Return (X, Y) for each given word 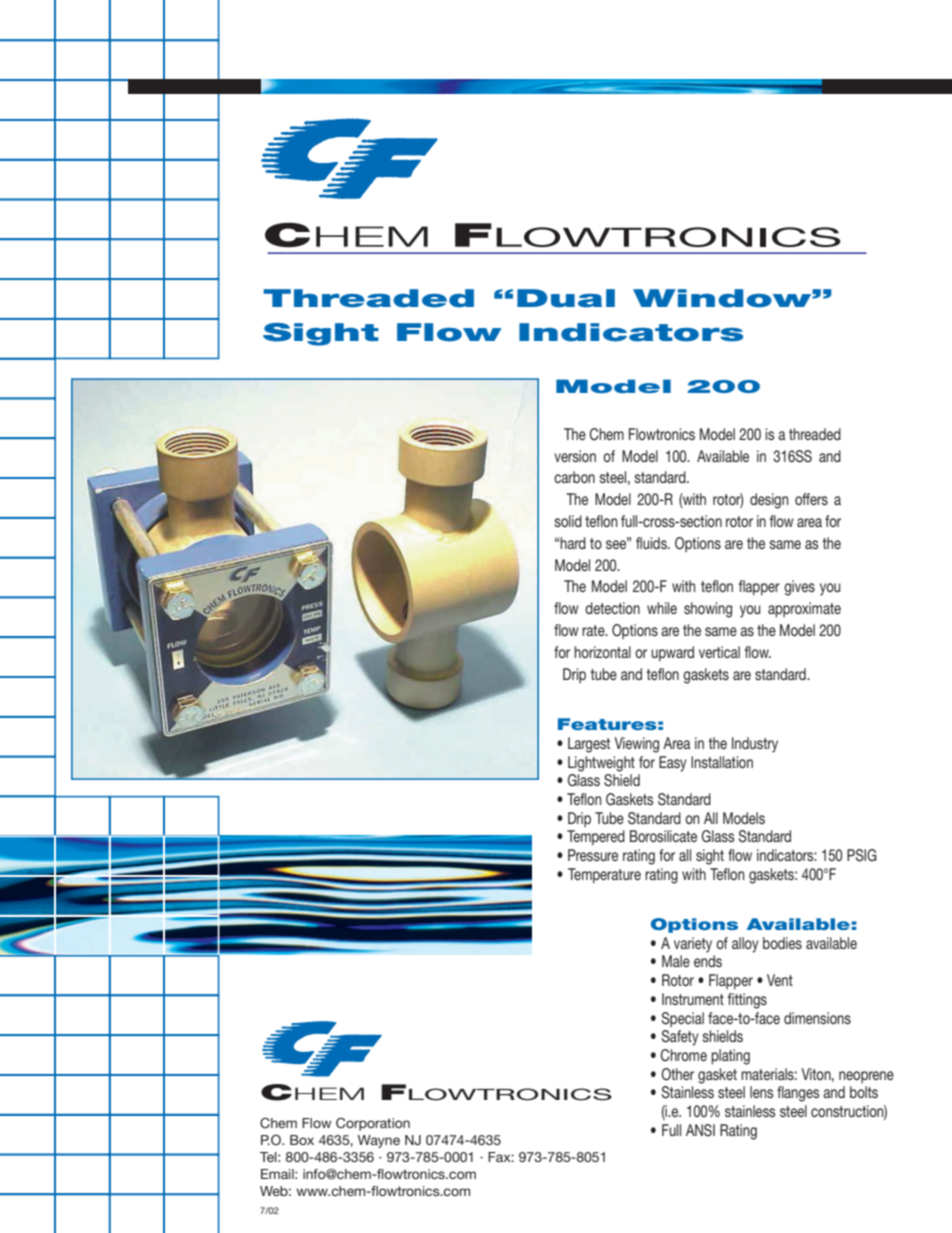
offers (811, 499)
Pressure (593, 855)
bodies (782, 943)
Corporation (373, 1124)
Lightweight (601, 764)
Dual (566, 298)
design (769, 501)
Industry (755, 745)
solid (568, 521)
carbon (574, 477)
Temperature (604, 875)
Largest (589, 745)
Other (677, 1074)
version (575, 456)
